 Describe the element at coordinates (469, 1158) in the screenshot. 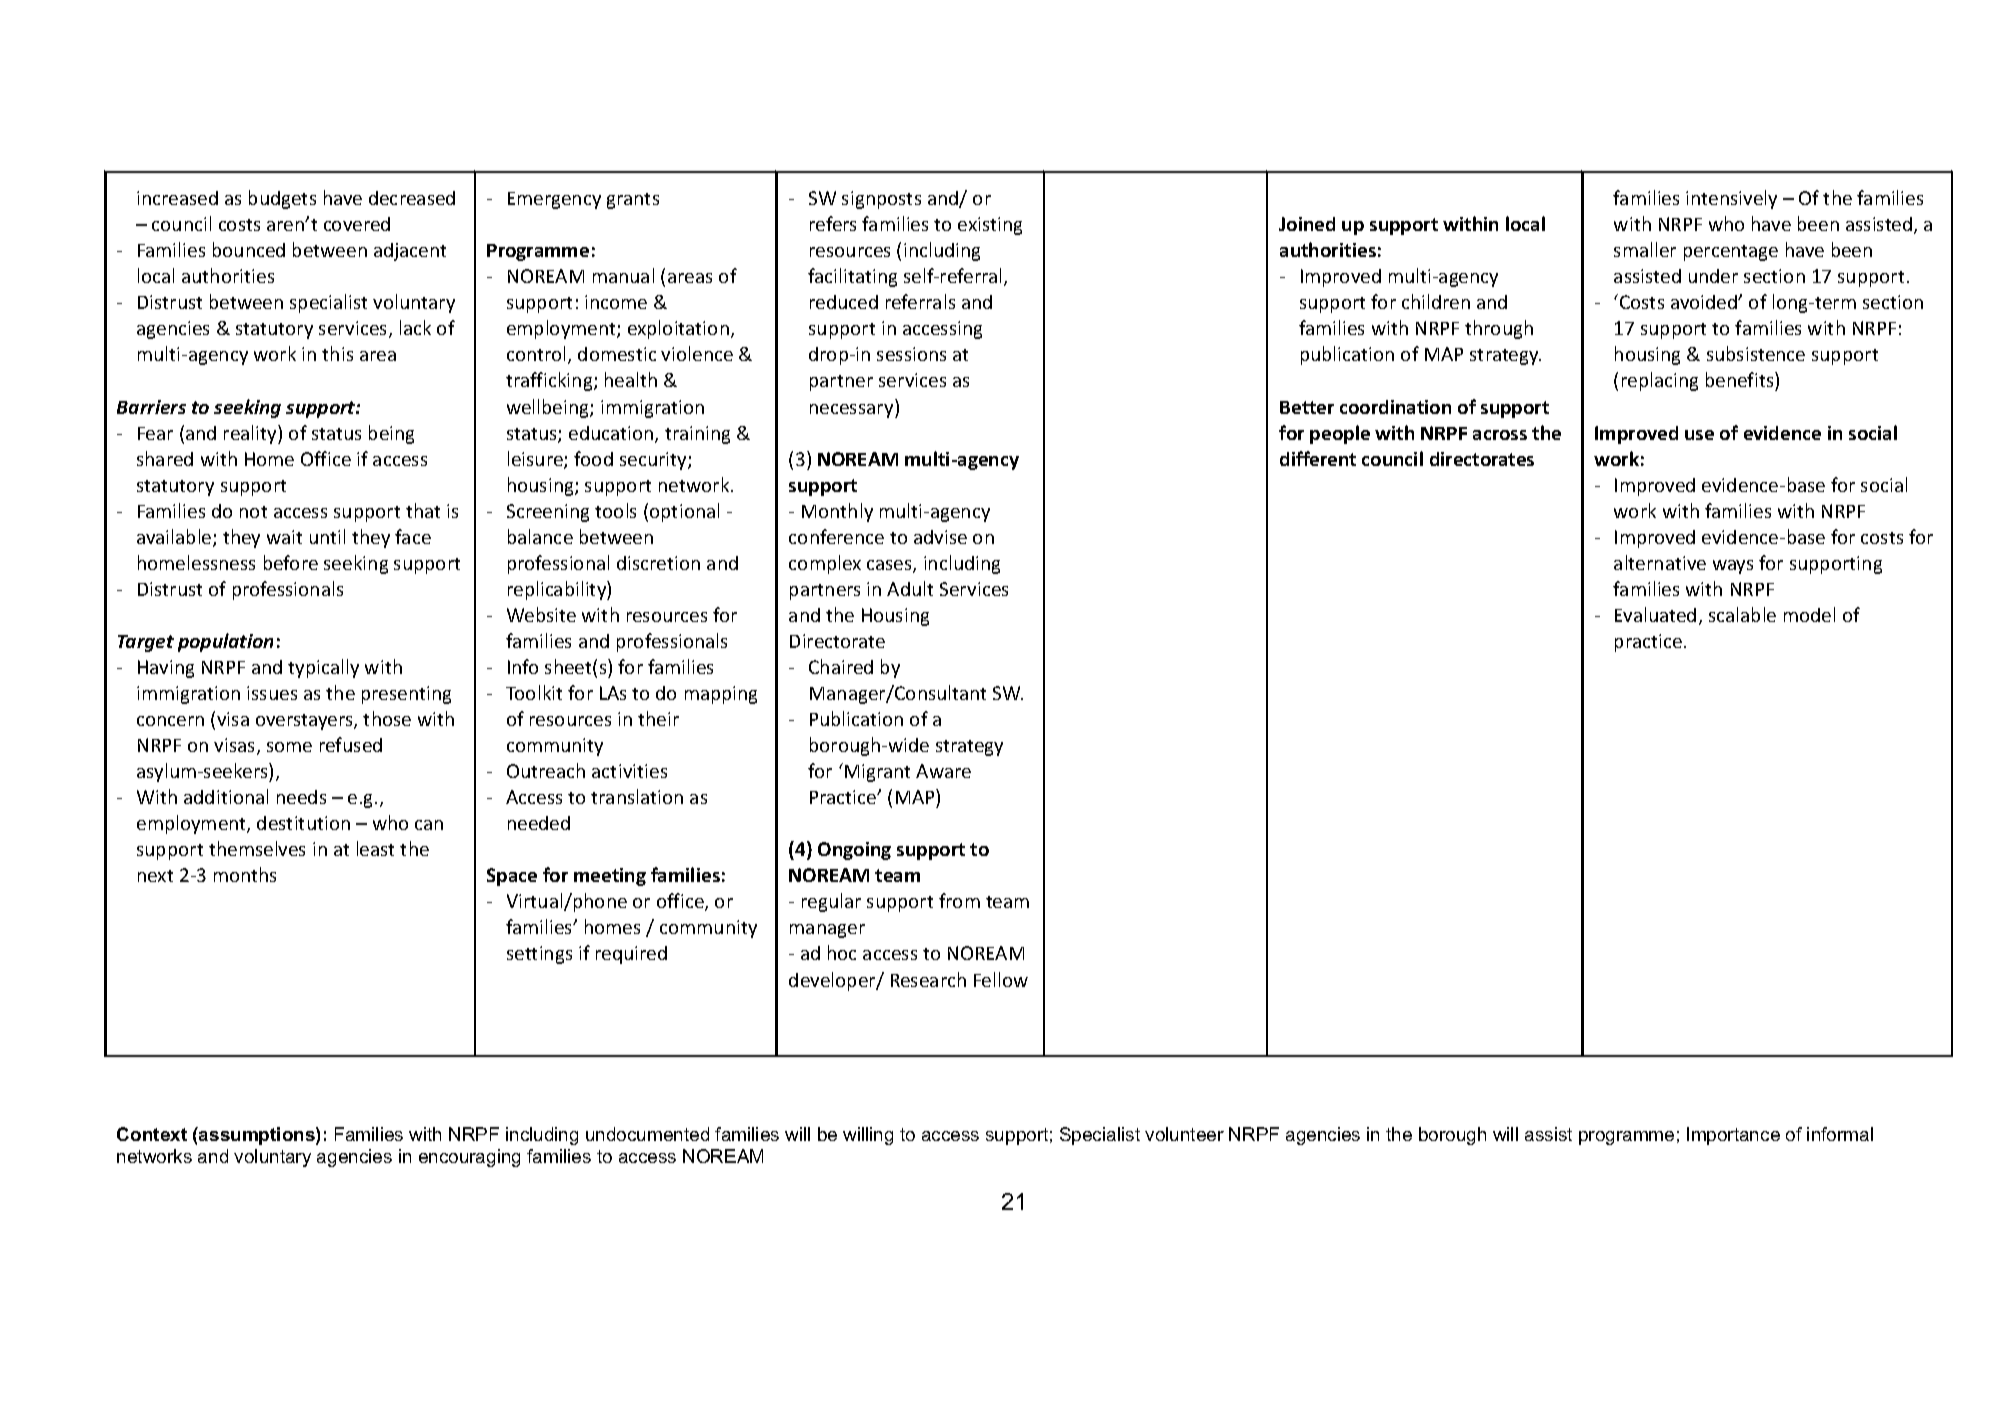

I see `encouraging` at that location.
